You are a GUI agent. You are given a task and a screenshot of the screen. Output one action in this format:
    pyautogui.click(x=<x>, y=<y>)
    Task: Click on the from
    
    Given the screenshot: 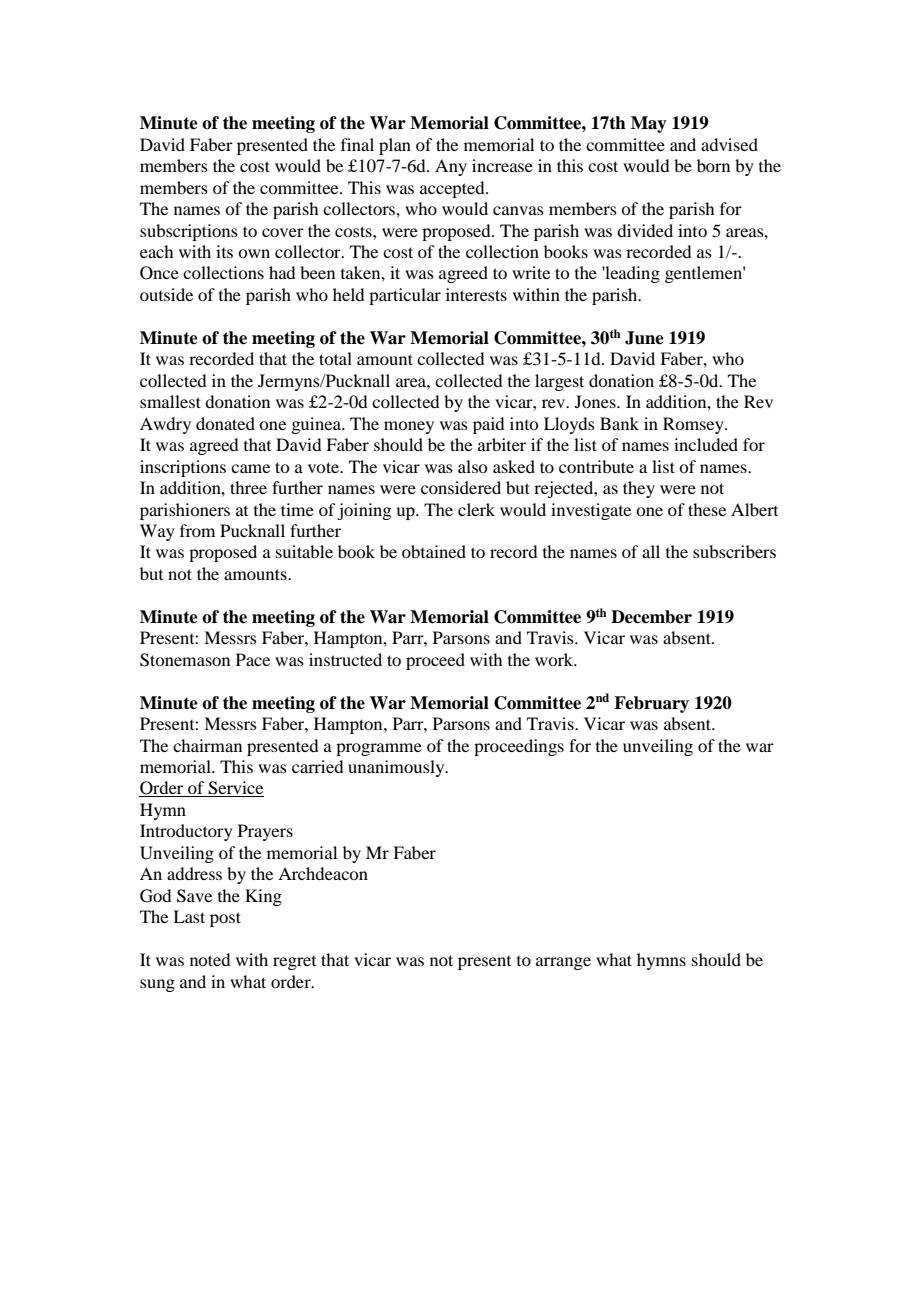 What is the action you would take?
    pyautogui.click(x=197, y=530)
